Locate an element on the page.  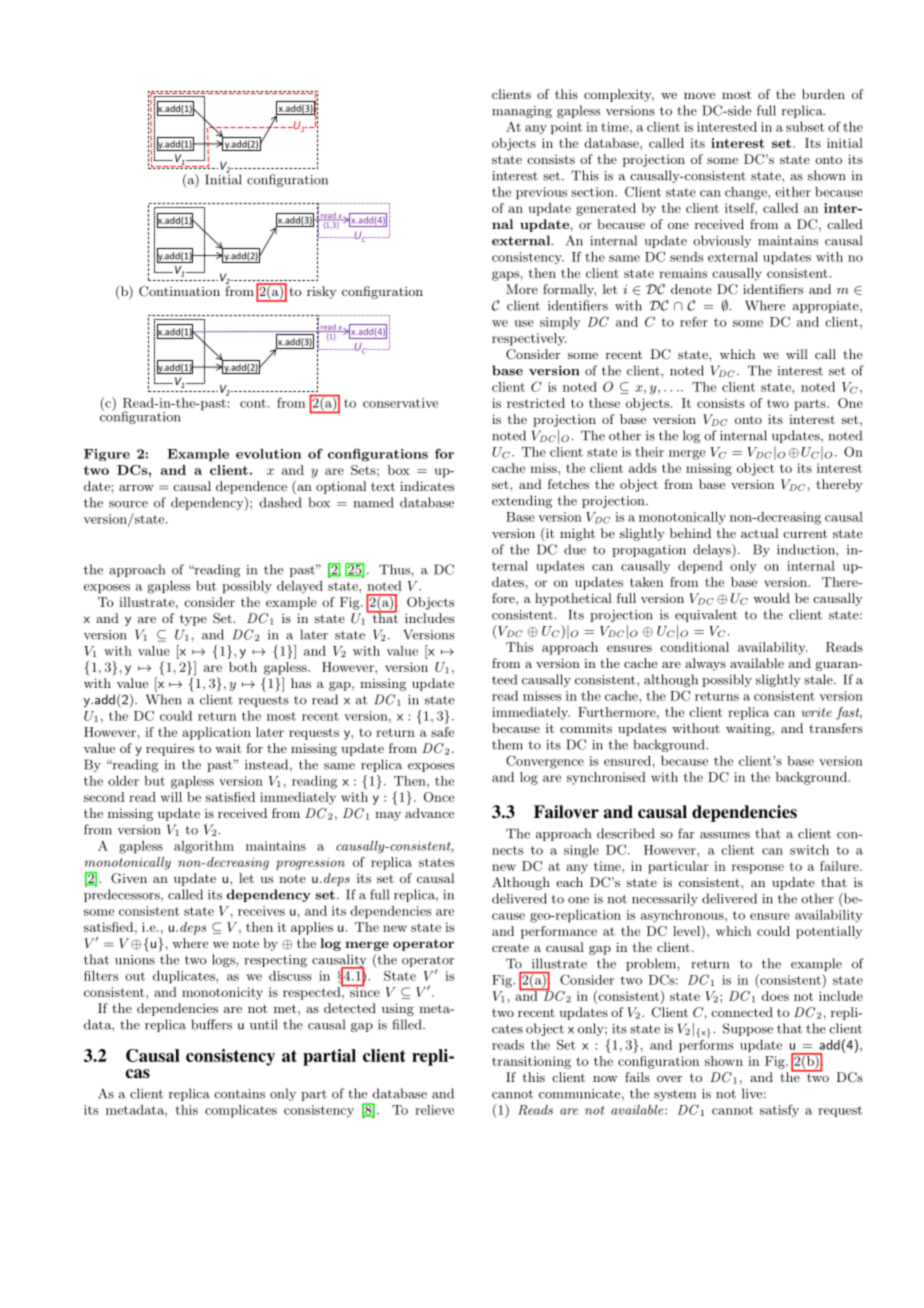
would is located at coordinates (771, 598).
